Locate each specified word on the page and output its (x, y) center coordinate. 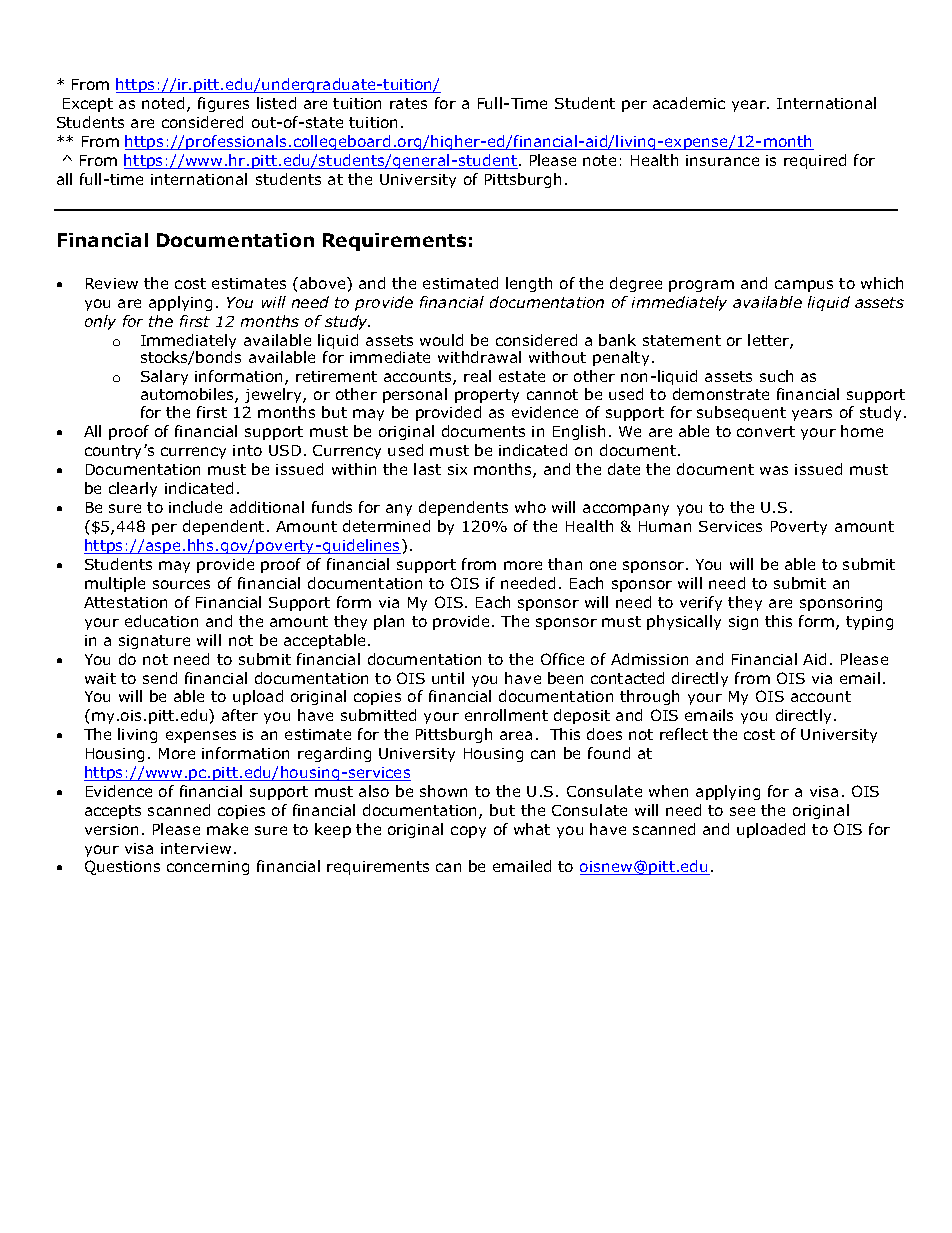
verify (701, 603)
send (160, 678)
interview (196, 848)
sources (181, 584)
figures (223, 104)
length (529, 284)
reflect (684, 734)
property (487, 396)
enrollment (506, 715)
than (565, 564)
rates (408, 103)
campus (804, 286)
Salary (164, 377)
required (815, 161)
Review (112, 283)
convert (766, 431)
